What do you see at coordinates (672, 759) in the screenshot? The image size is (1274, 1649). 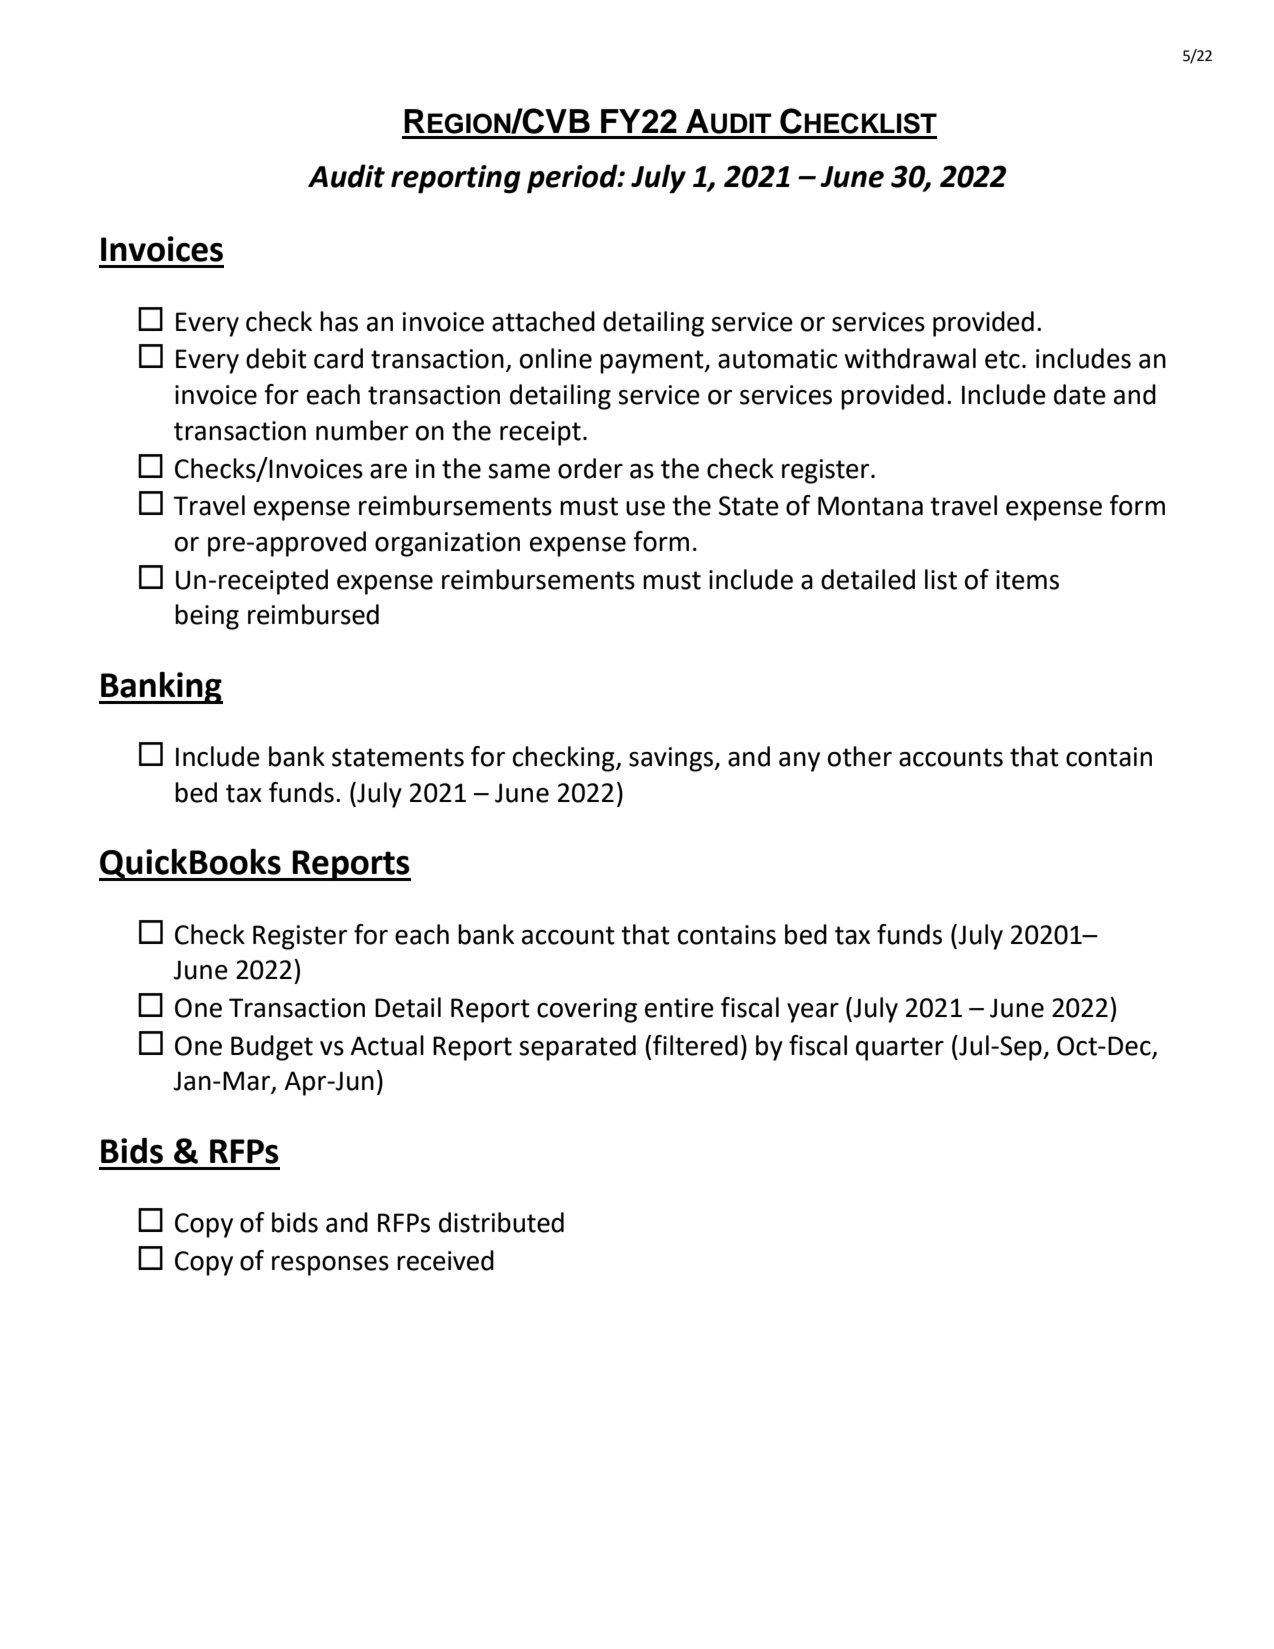 I see `savings` at bounding box center [672, 759].
